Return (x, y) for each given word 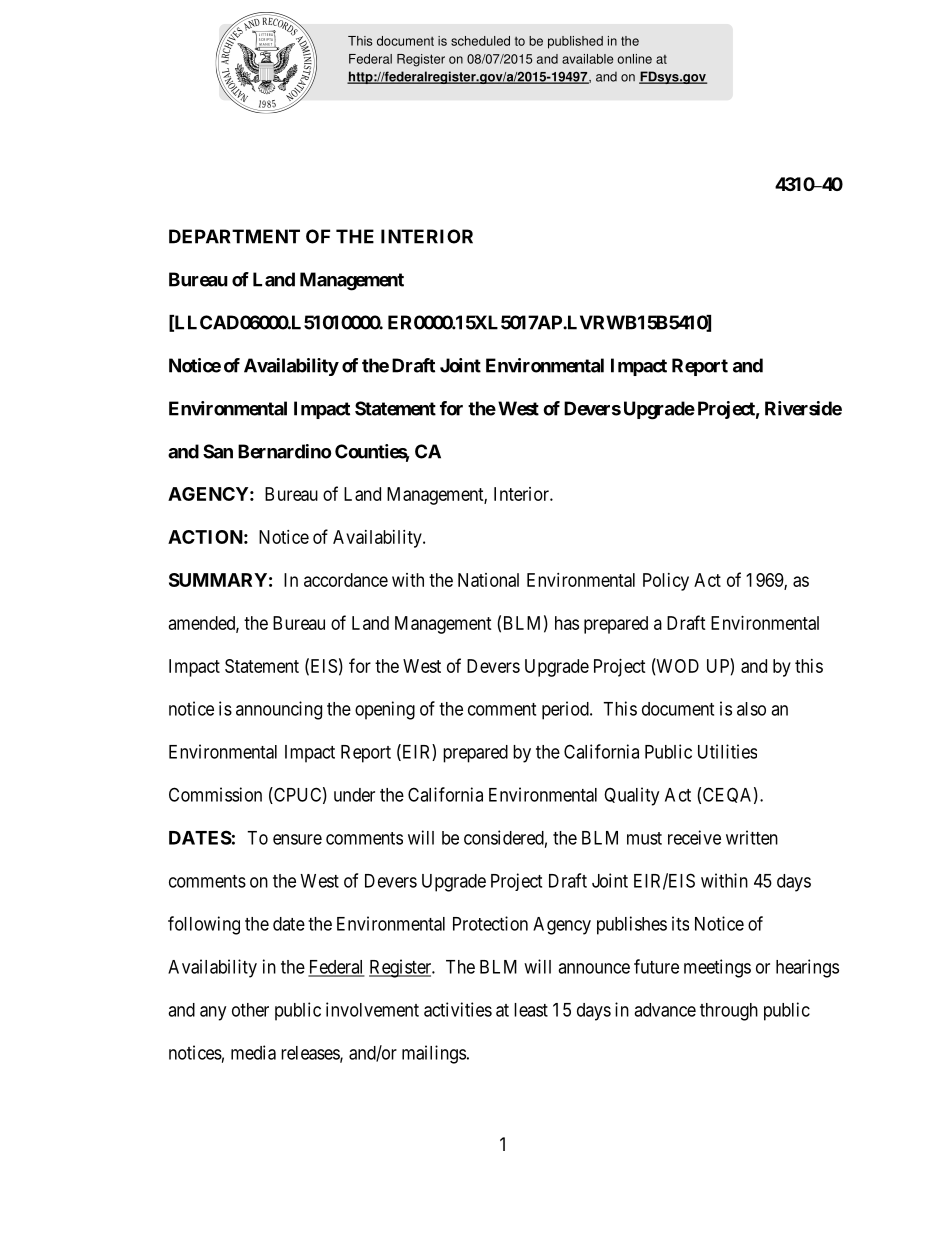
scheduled (480, 41)
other (250, 1010)
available (587, 59)
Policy (666, 582)
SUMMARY (218, 580)
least (531, 1010)
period (566, 710)
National (488, 580)
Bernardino (284, 451)
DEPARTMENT (234, 236)
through (729, 1012)
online (634, 59)
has (567, 623)
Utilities (727, 751)
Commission (215, 794)
